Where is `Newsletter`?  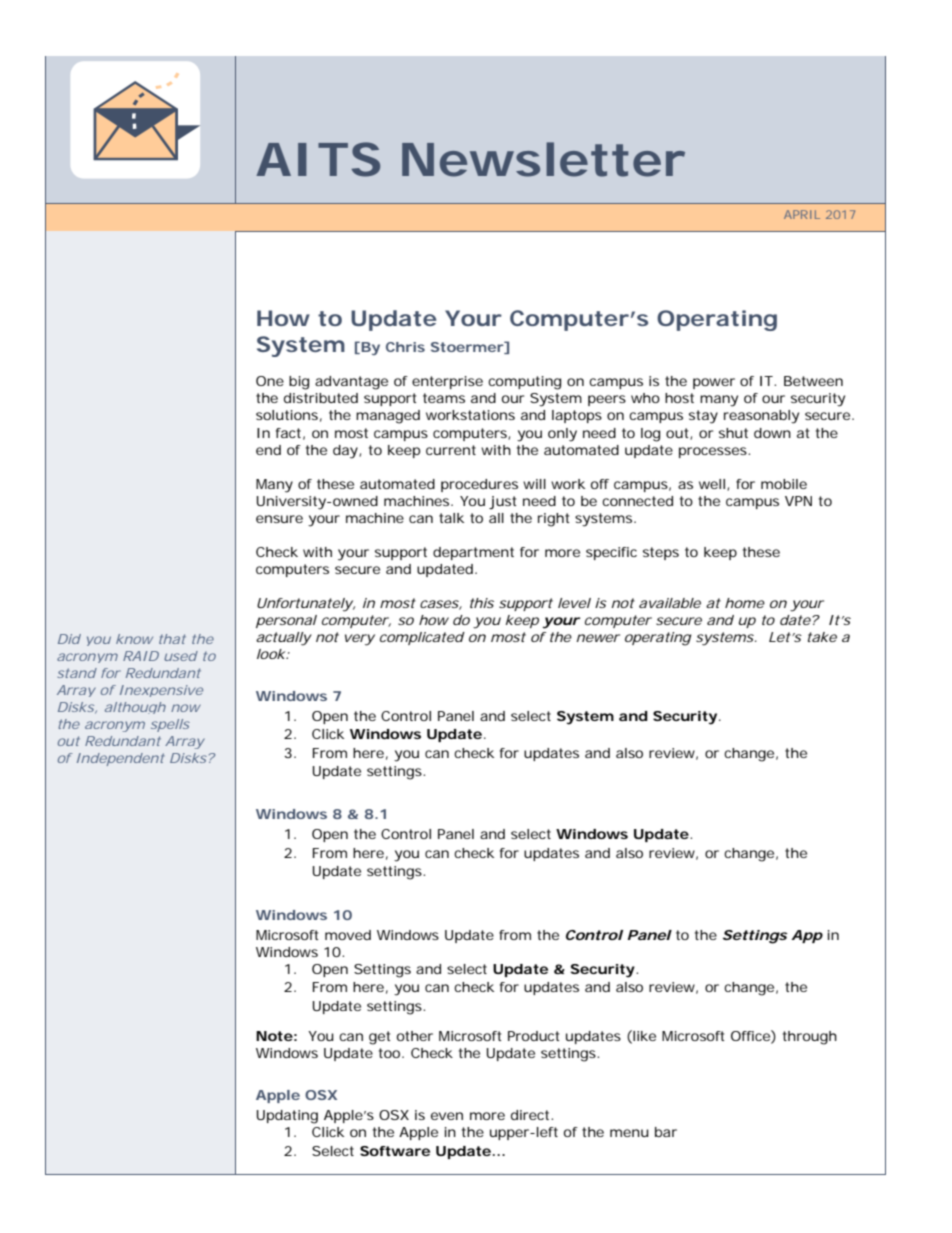
Newsletter is located at coordinates (543, 159).
